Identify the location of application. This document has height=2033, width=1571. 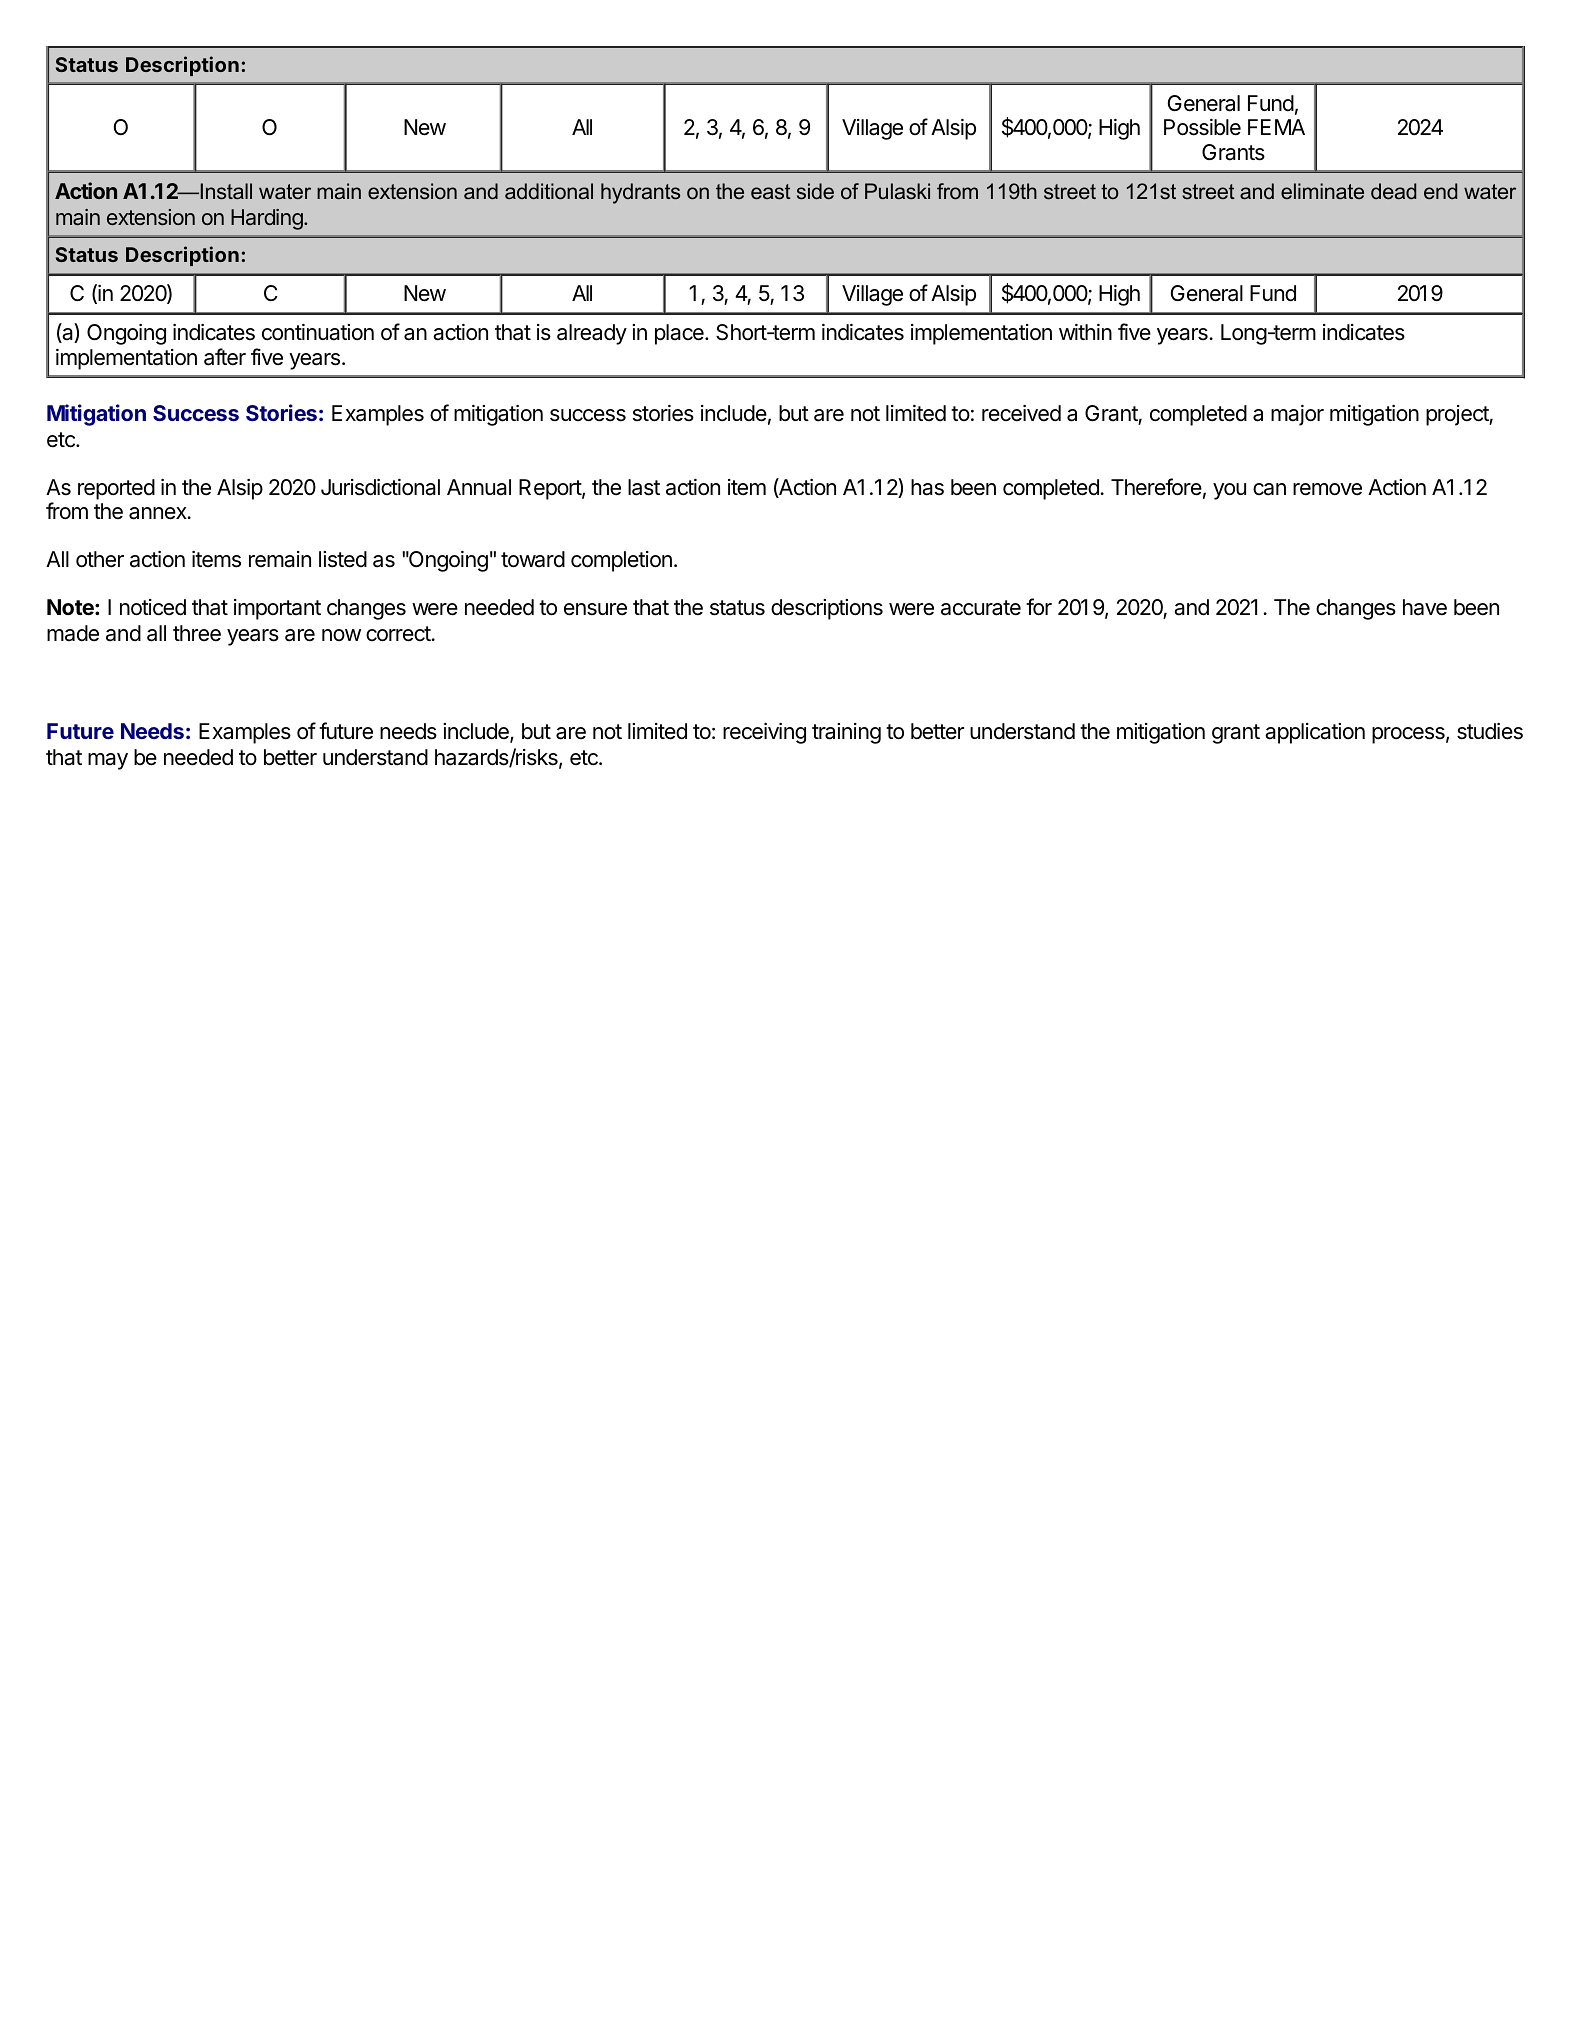
(1315, 733).
